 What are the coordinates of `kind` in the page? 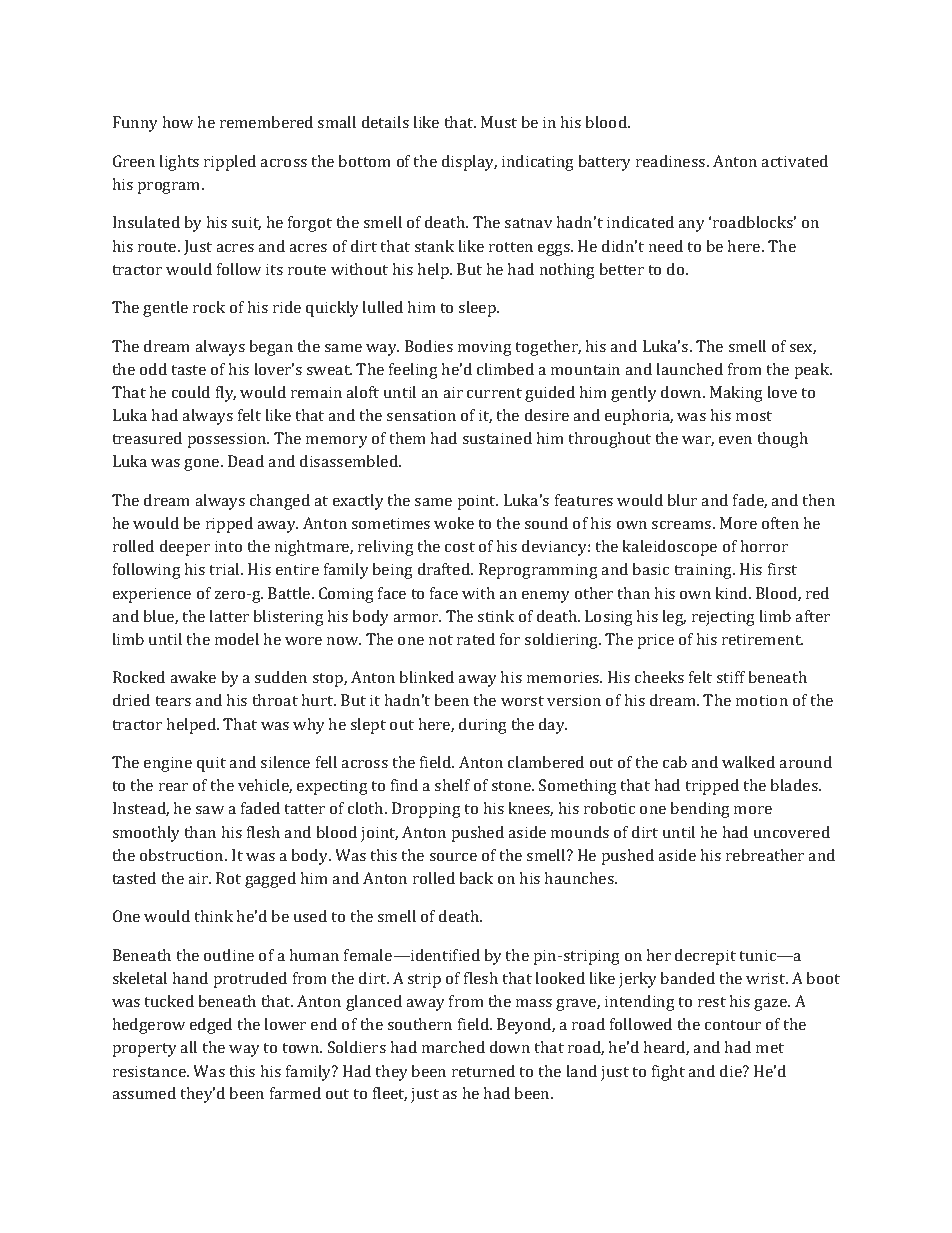 It's located at (732, 593).
